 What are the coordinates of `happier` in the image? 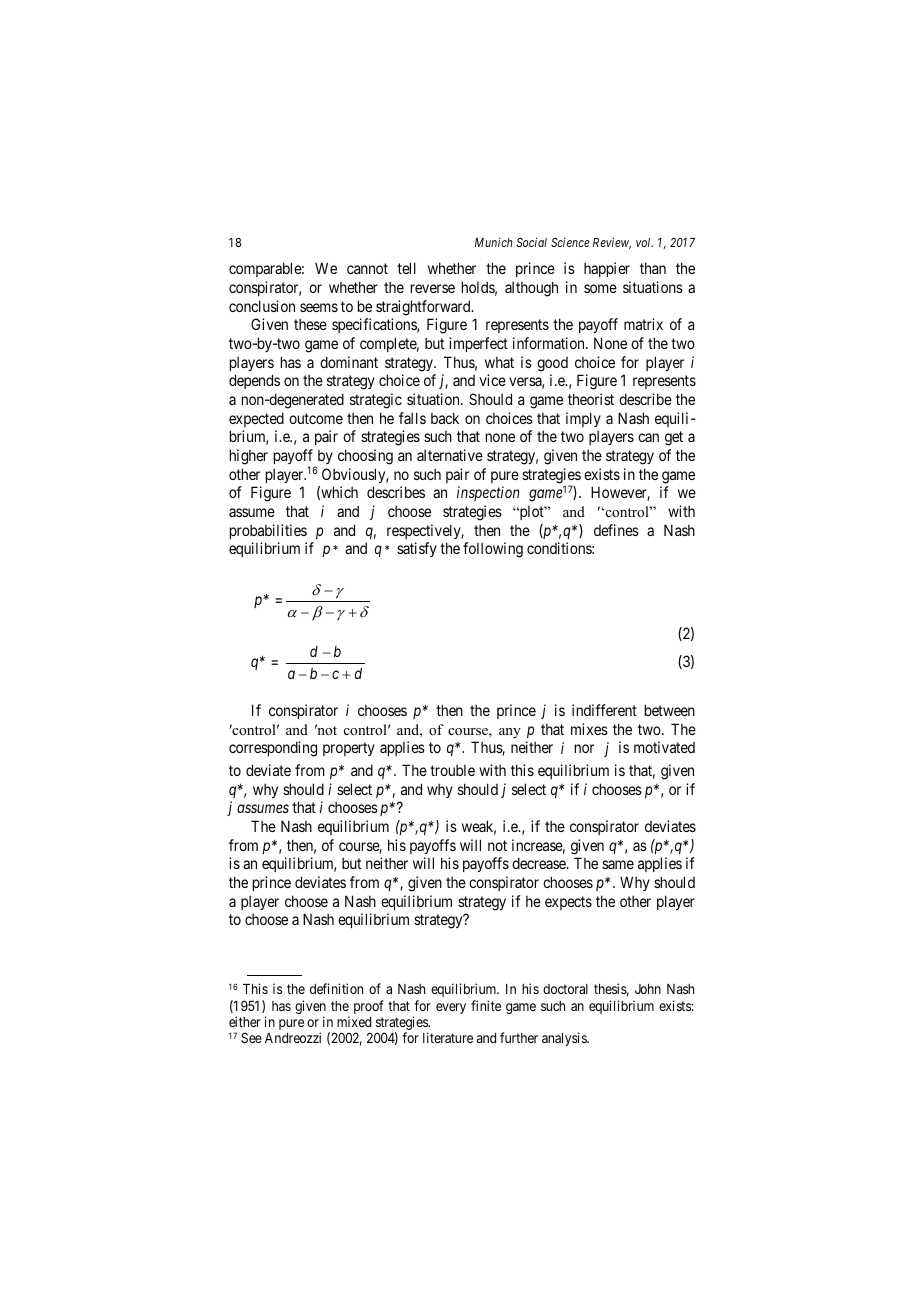 It's located at (607, 269).
